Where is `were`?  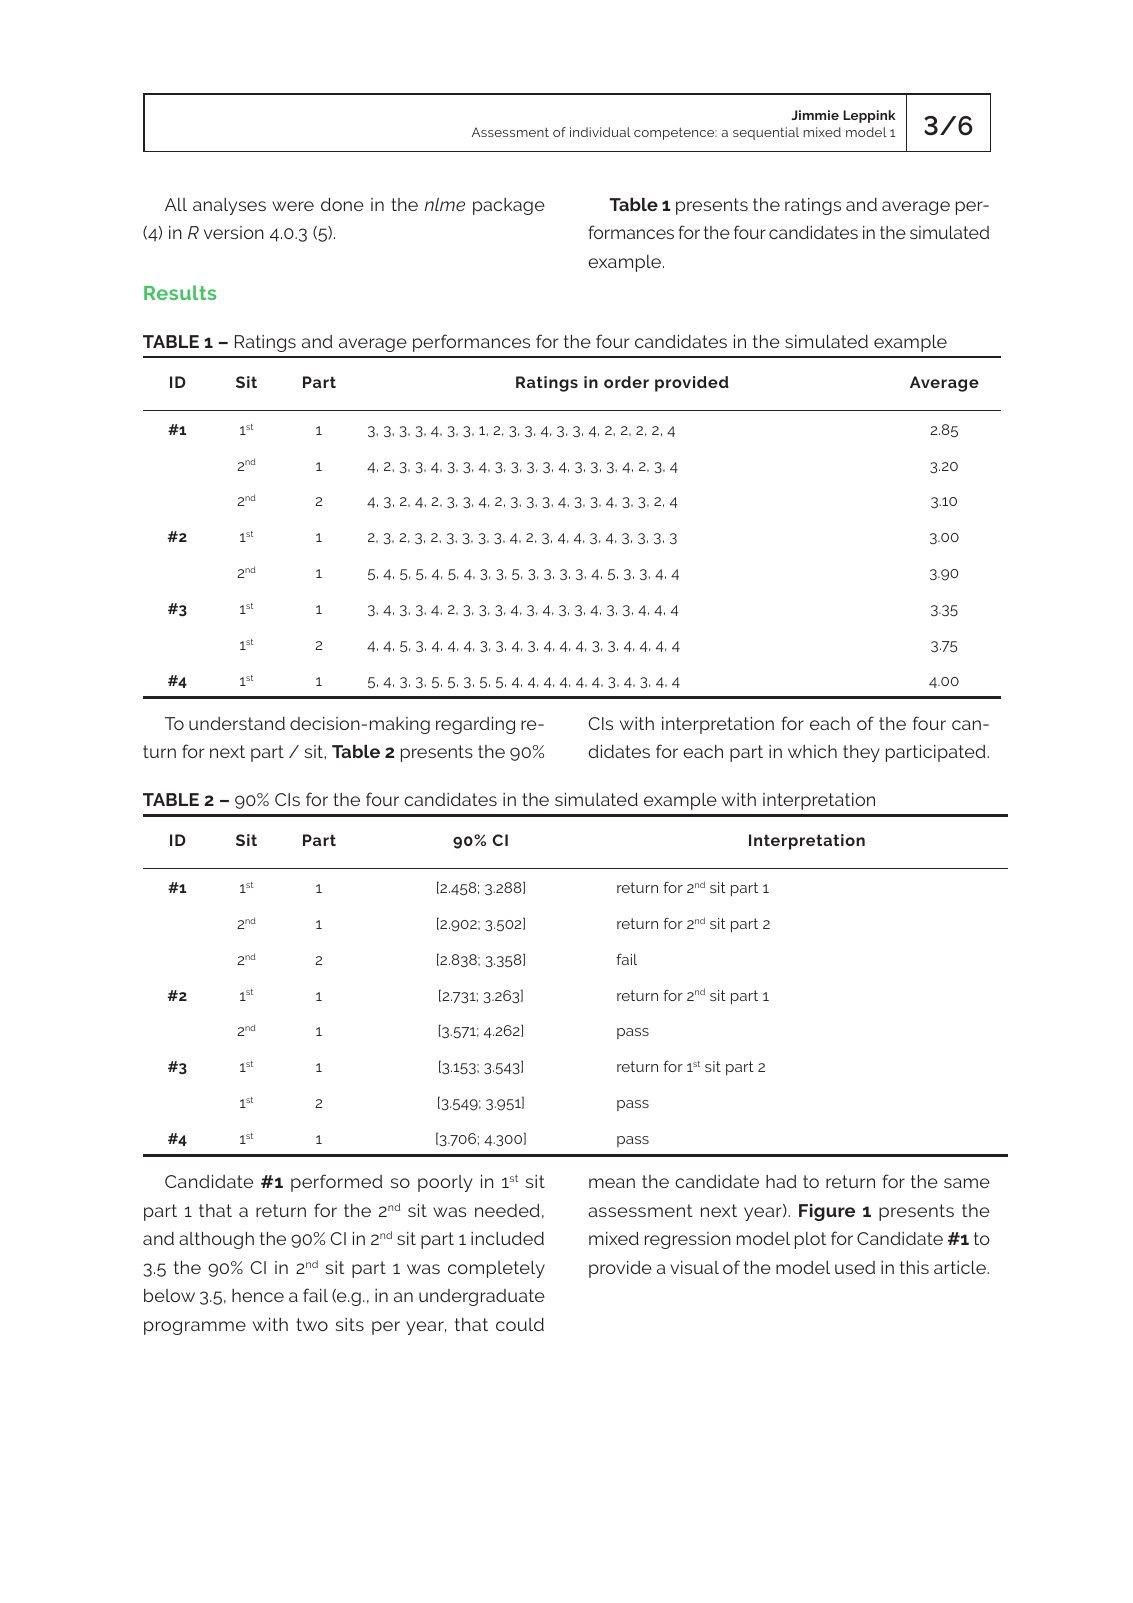
were is located at coordinates (293, 206).
